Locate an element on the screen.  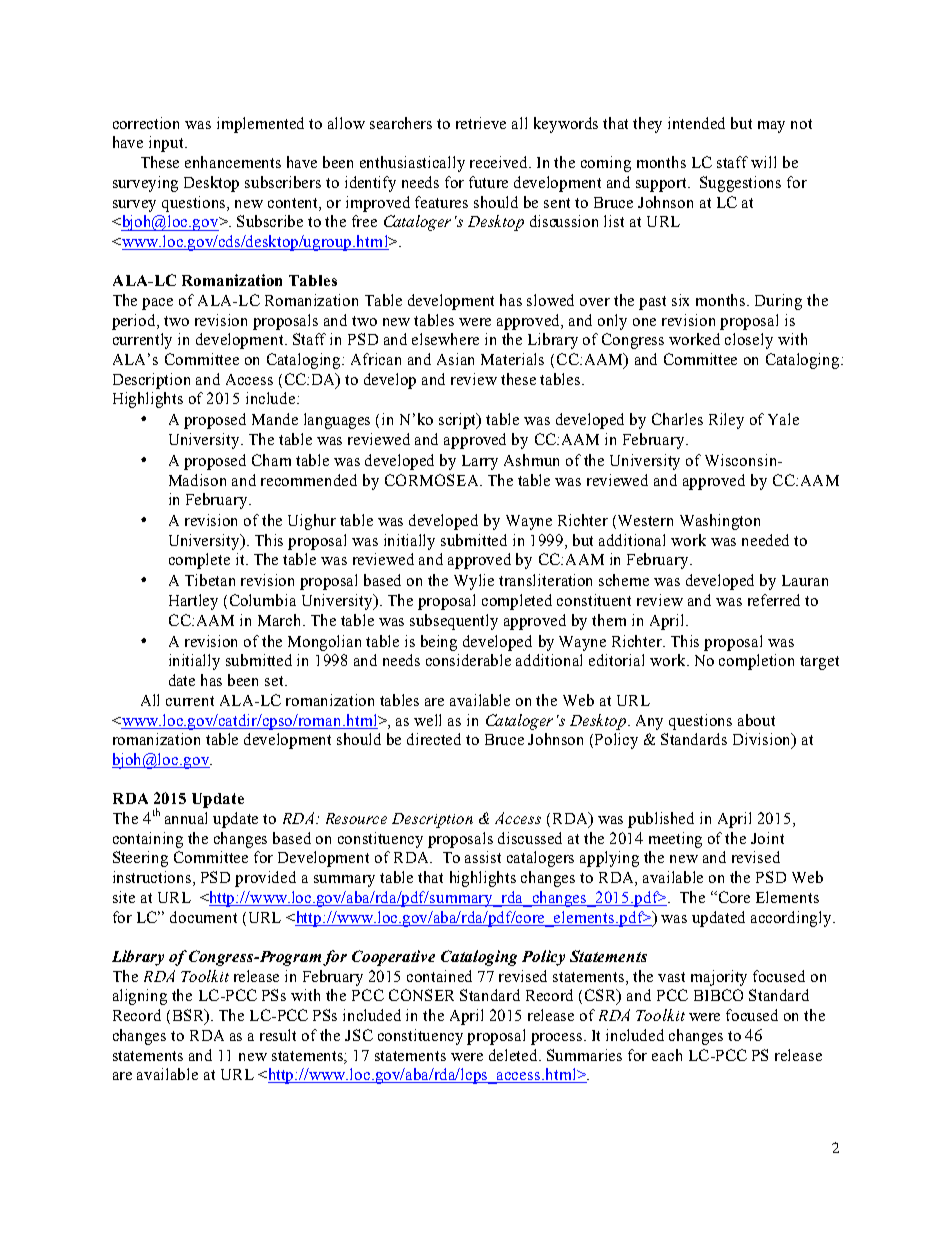
annual is located at coordinates (186, 818).
